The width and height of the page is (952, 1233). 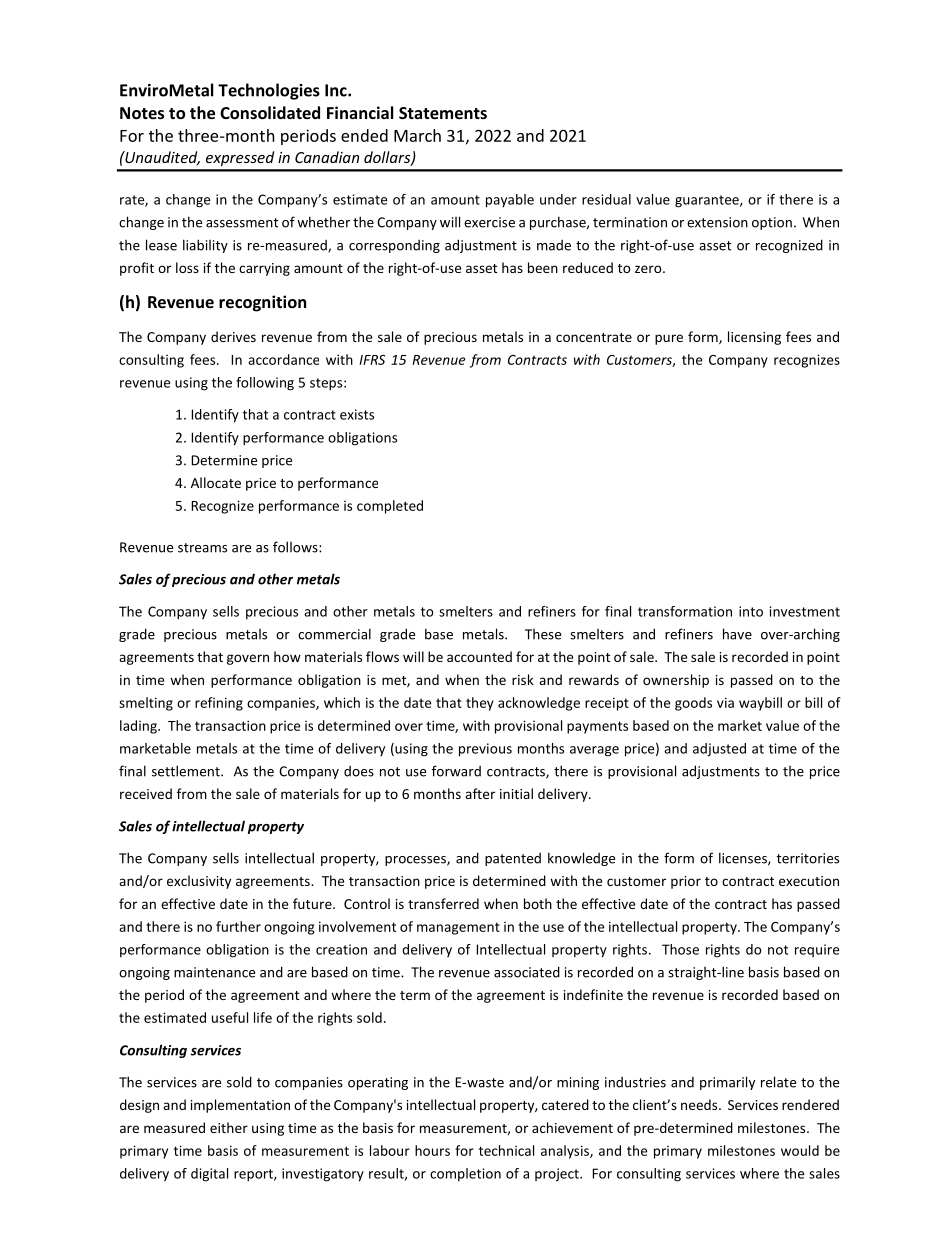 What do you see at coordinates (229, 1127) in the page?
I see `either` at bounding box center [229, 1127].
